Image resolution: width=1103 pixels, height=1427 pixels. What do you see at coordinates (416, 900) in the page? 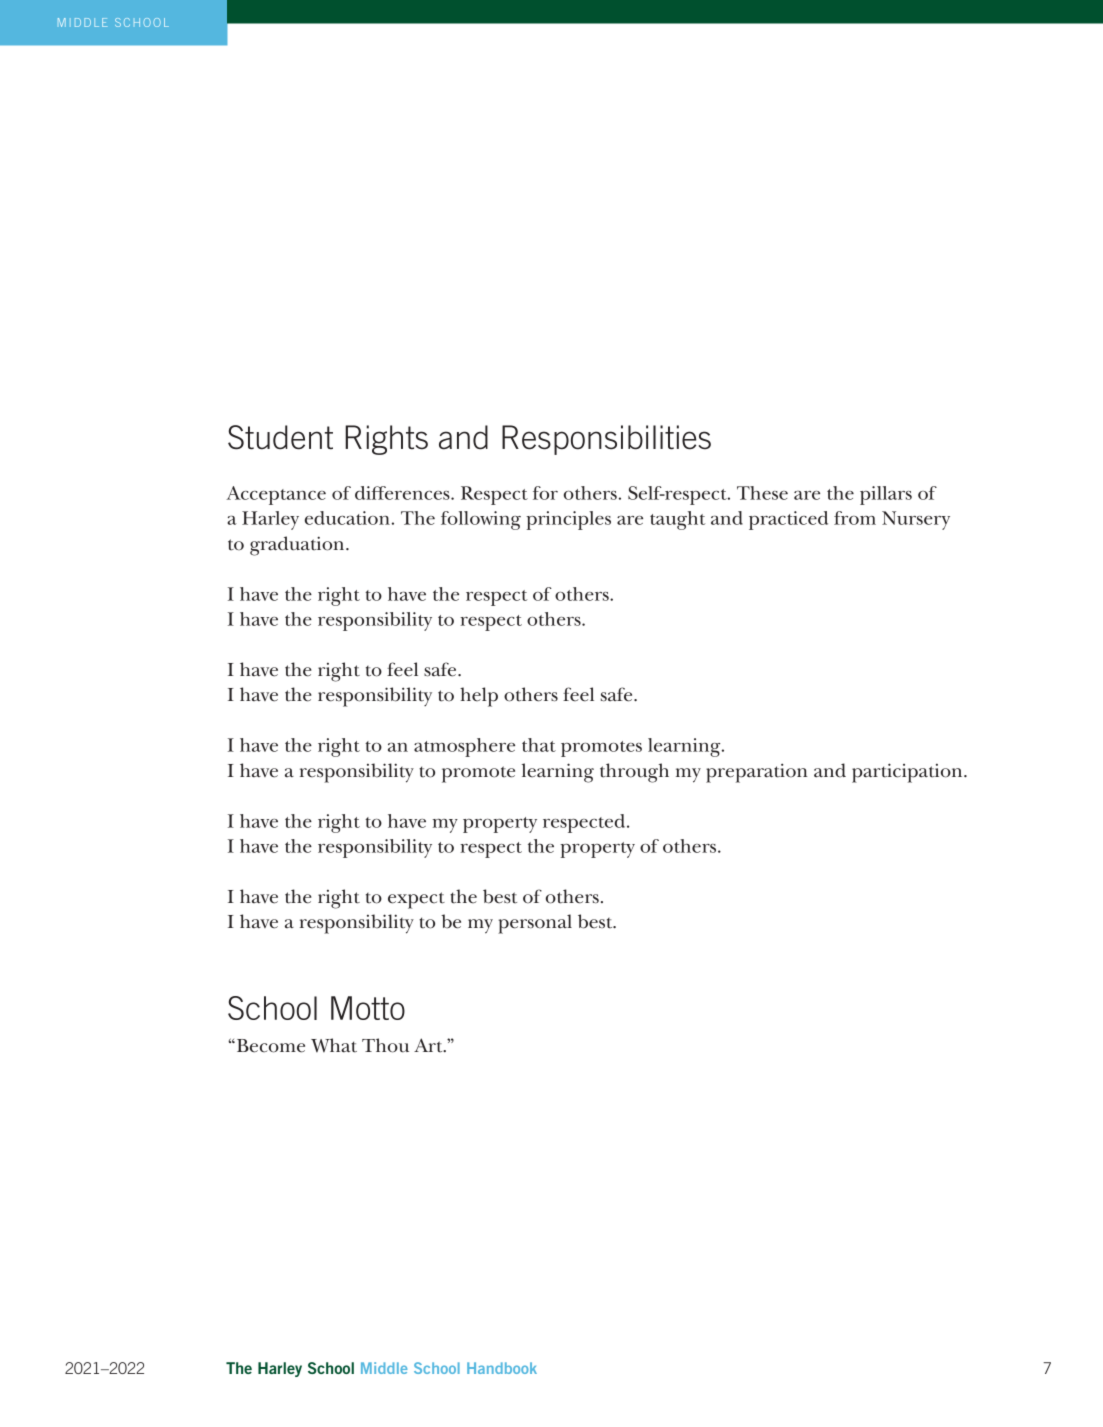
I see `expect` at bounding box center [416, 900].
